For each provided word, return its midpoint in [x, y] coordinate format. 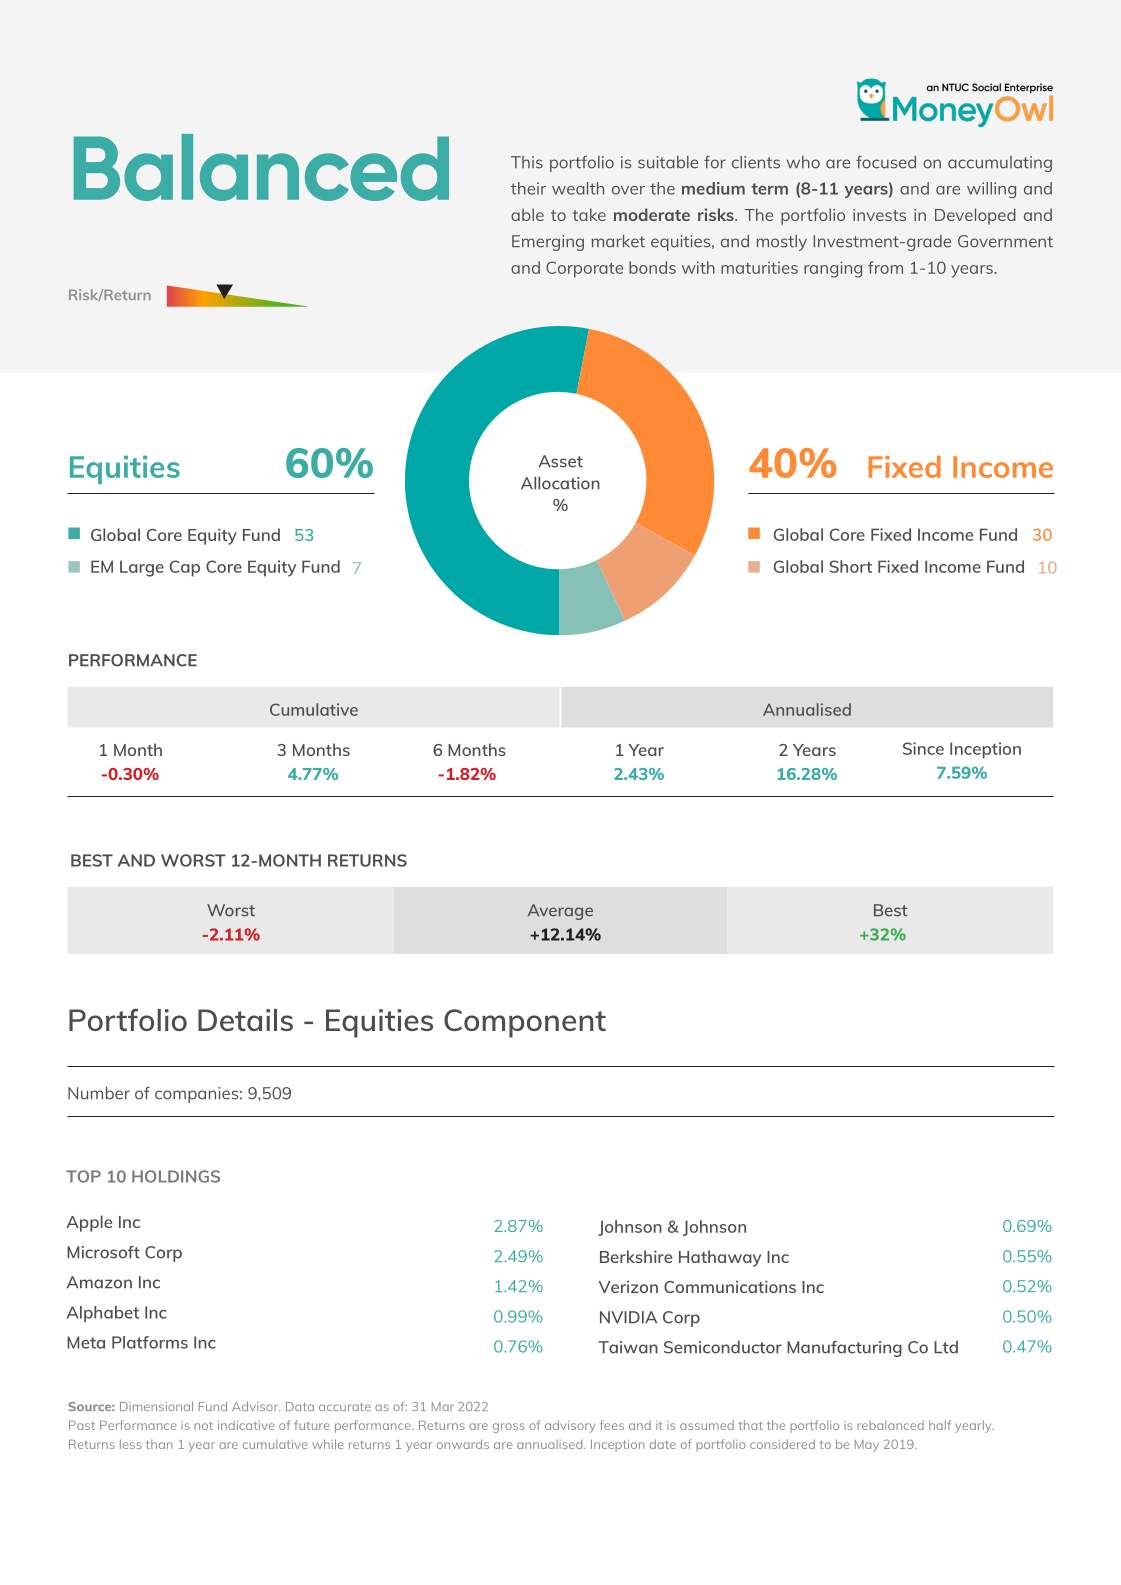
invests [879, 215]
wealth [578, 188]
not [203, 1426]
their [528, 188]
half [940, 1425]
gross [509, 1428]
